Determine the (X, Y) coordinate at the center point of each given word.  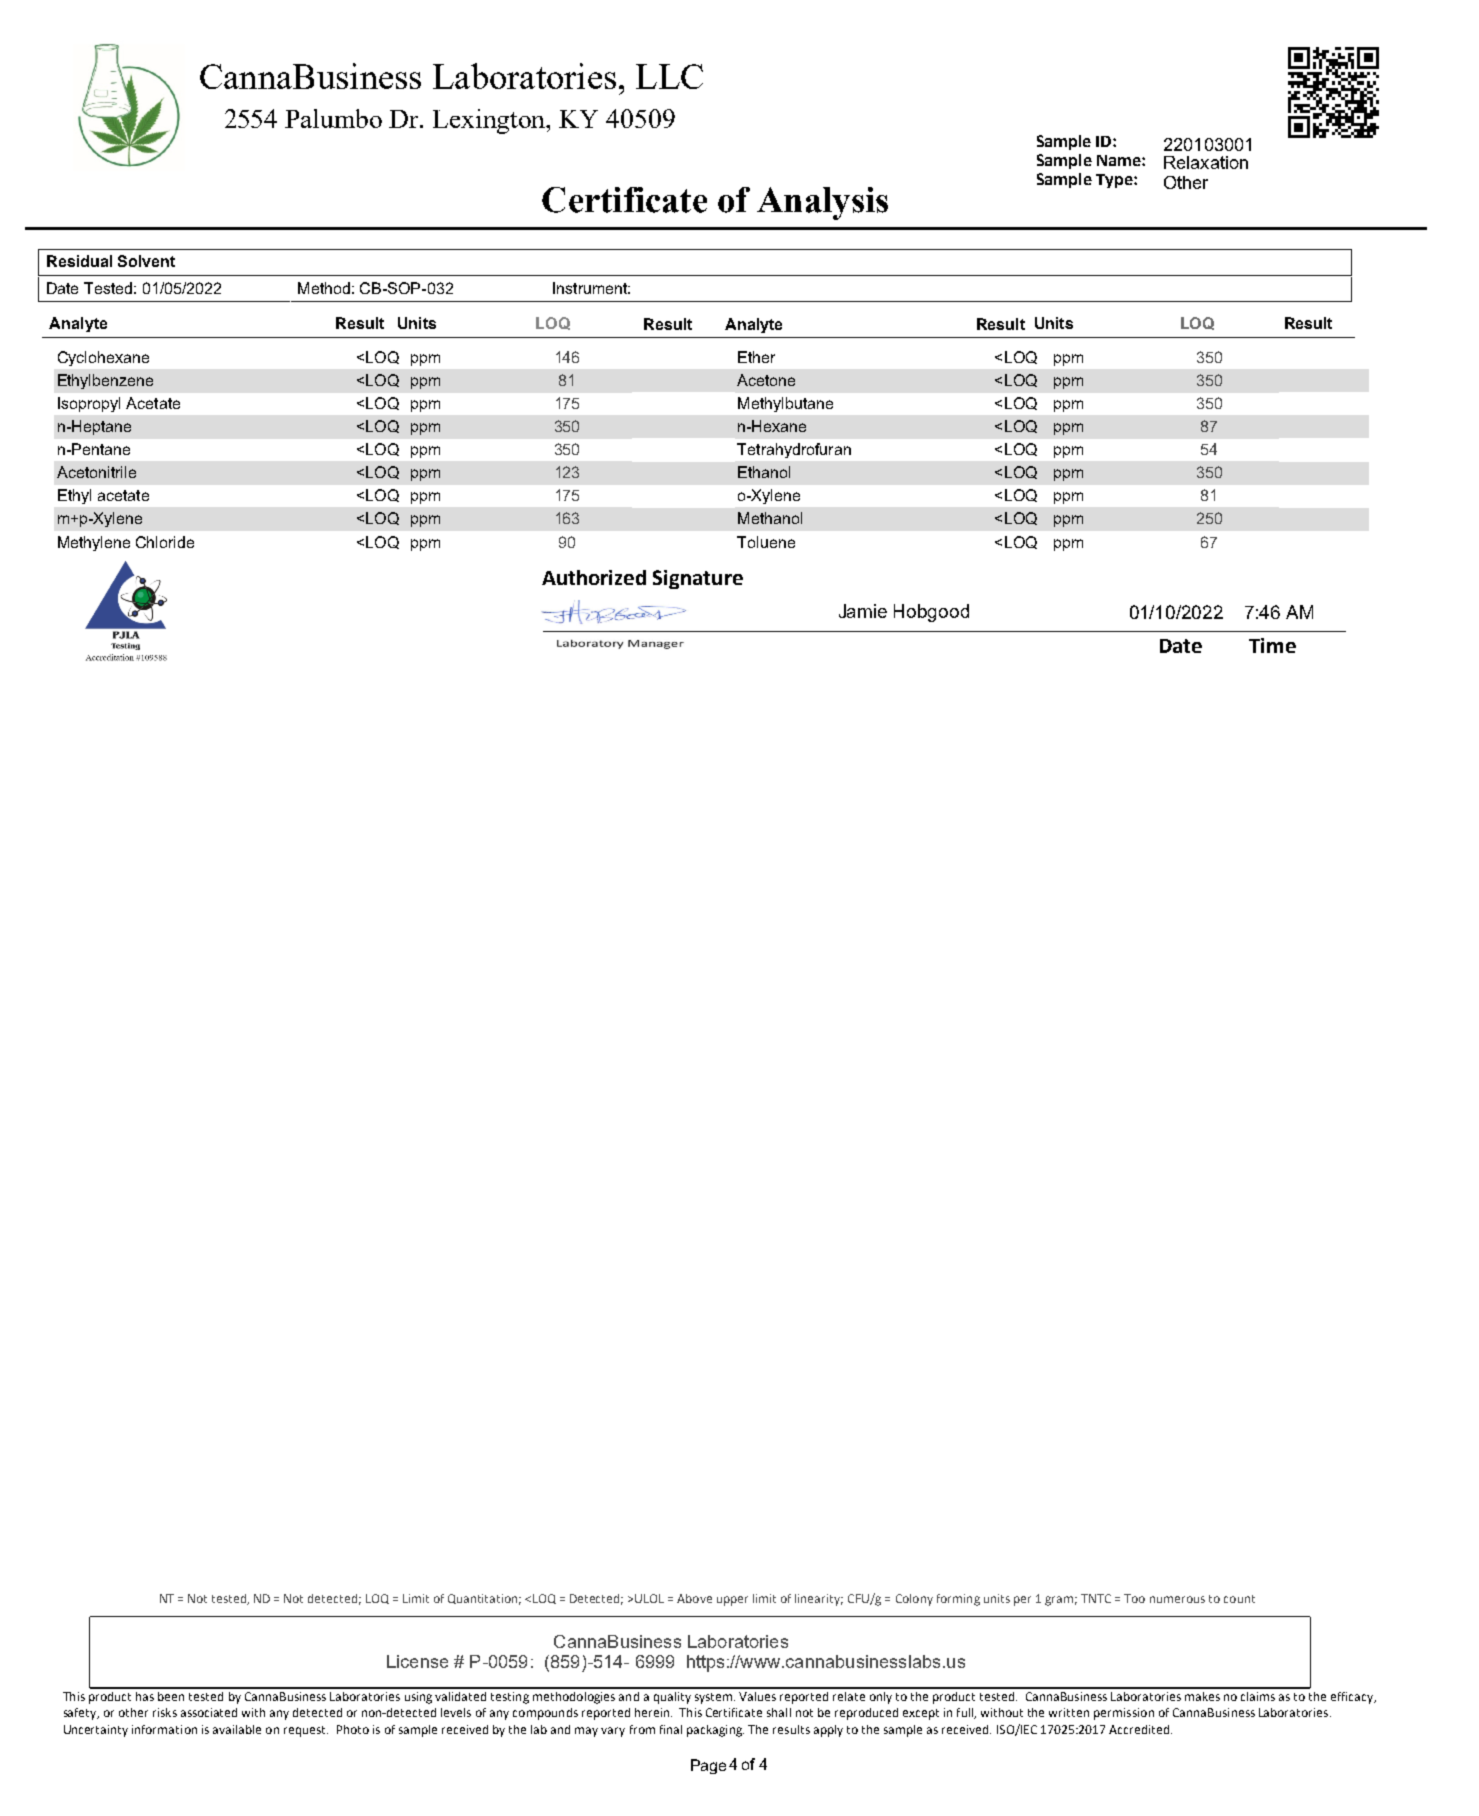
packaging (715, 1731)
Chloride (165, 542)
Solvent (146, 261)
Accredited (1140, 1729)
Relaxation (1206, 162)
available (237, 1729)
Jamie (863, 611)
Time (1272, 645)
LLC (669, 76)
